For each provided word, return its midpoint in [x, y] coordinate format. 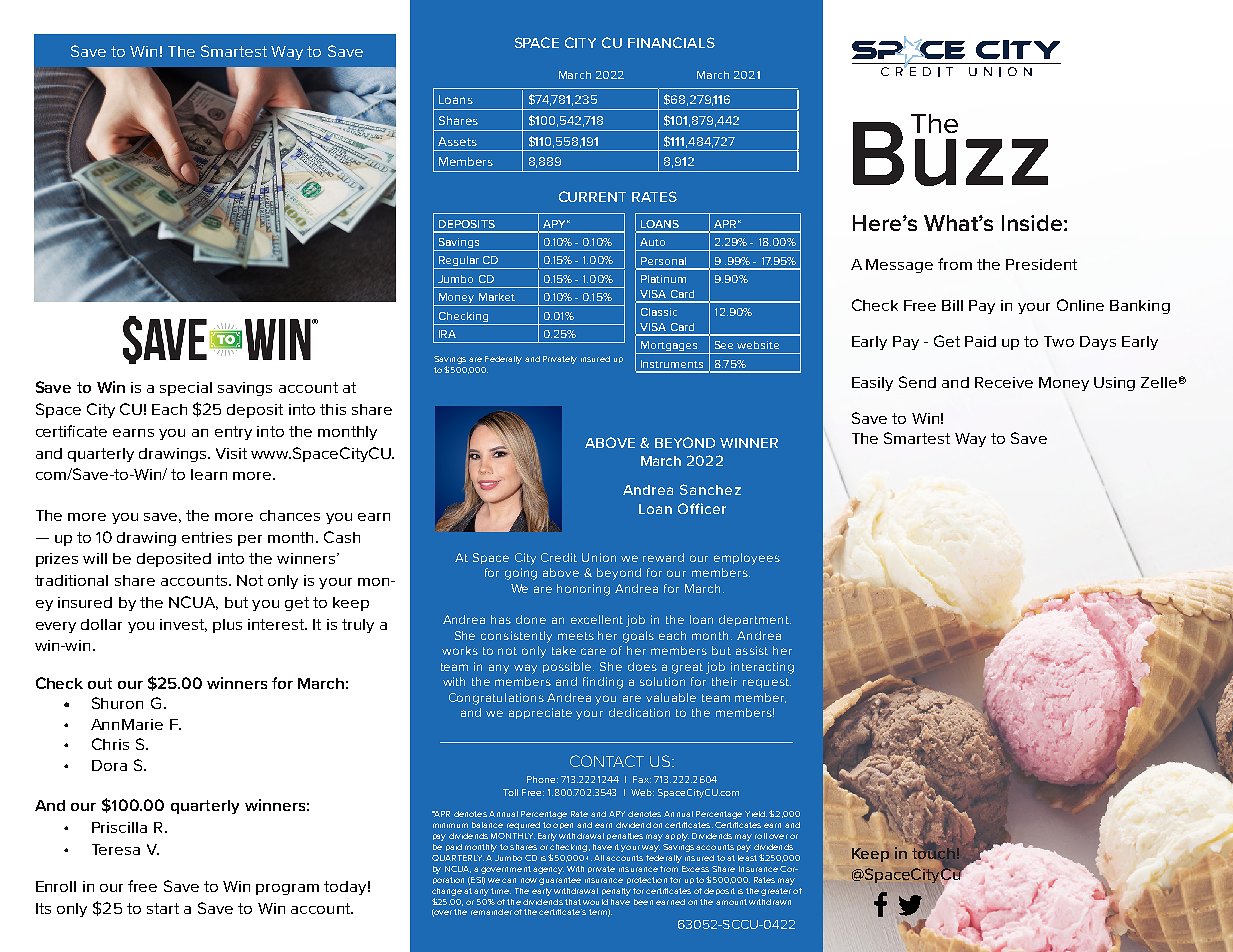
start [163, 908]
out [100, 683]
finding [603, 683]
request [767, 683]
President [1041, 264]
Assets [457, 141]
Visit [231, 453]
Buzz [950, 152]
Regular [458, 262]
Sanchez [710, 489]
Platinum [663, 279]
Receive [1004, 382]
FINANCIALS [671, 42]
